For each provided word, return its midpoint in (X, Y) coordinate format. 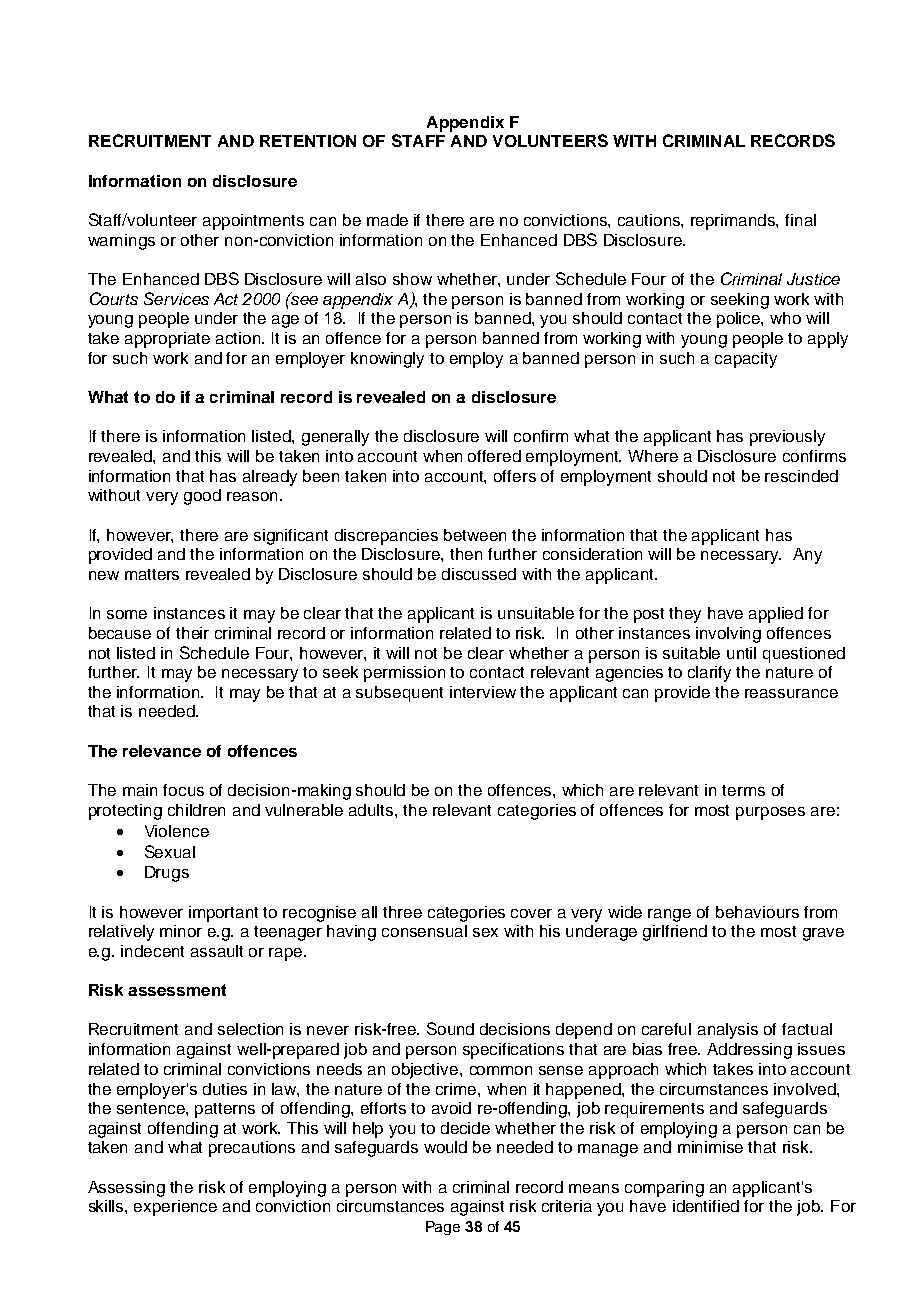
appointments (253, 222)
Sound (450, 1028)
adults (372, 810)
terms (743, 790)
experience (175, 1208)
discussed (479, 574)
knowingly (387, 360)
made (387, 220)
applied (776, 615)
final (800, 220)
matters (152, 574)
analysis (728, 1031)
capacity (746, 360)
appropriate (167, 340)
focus (183, 790)
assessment (177, 990)
